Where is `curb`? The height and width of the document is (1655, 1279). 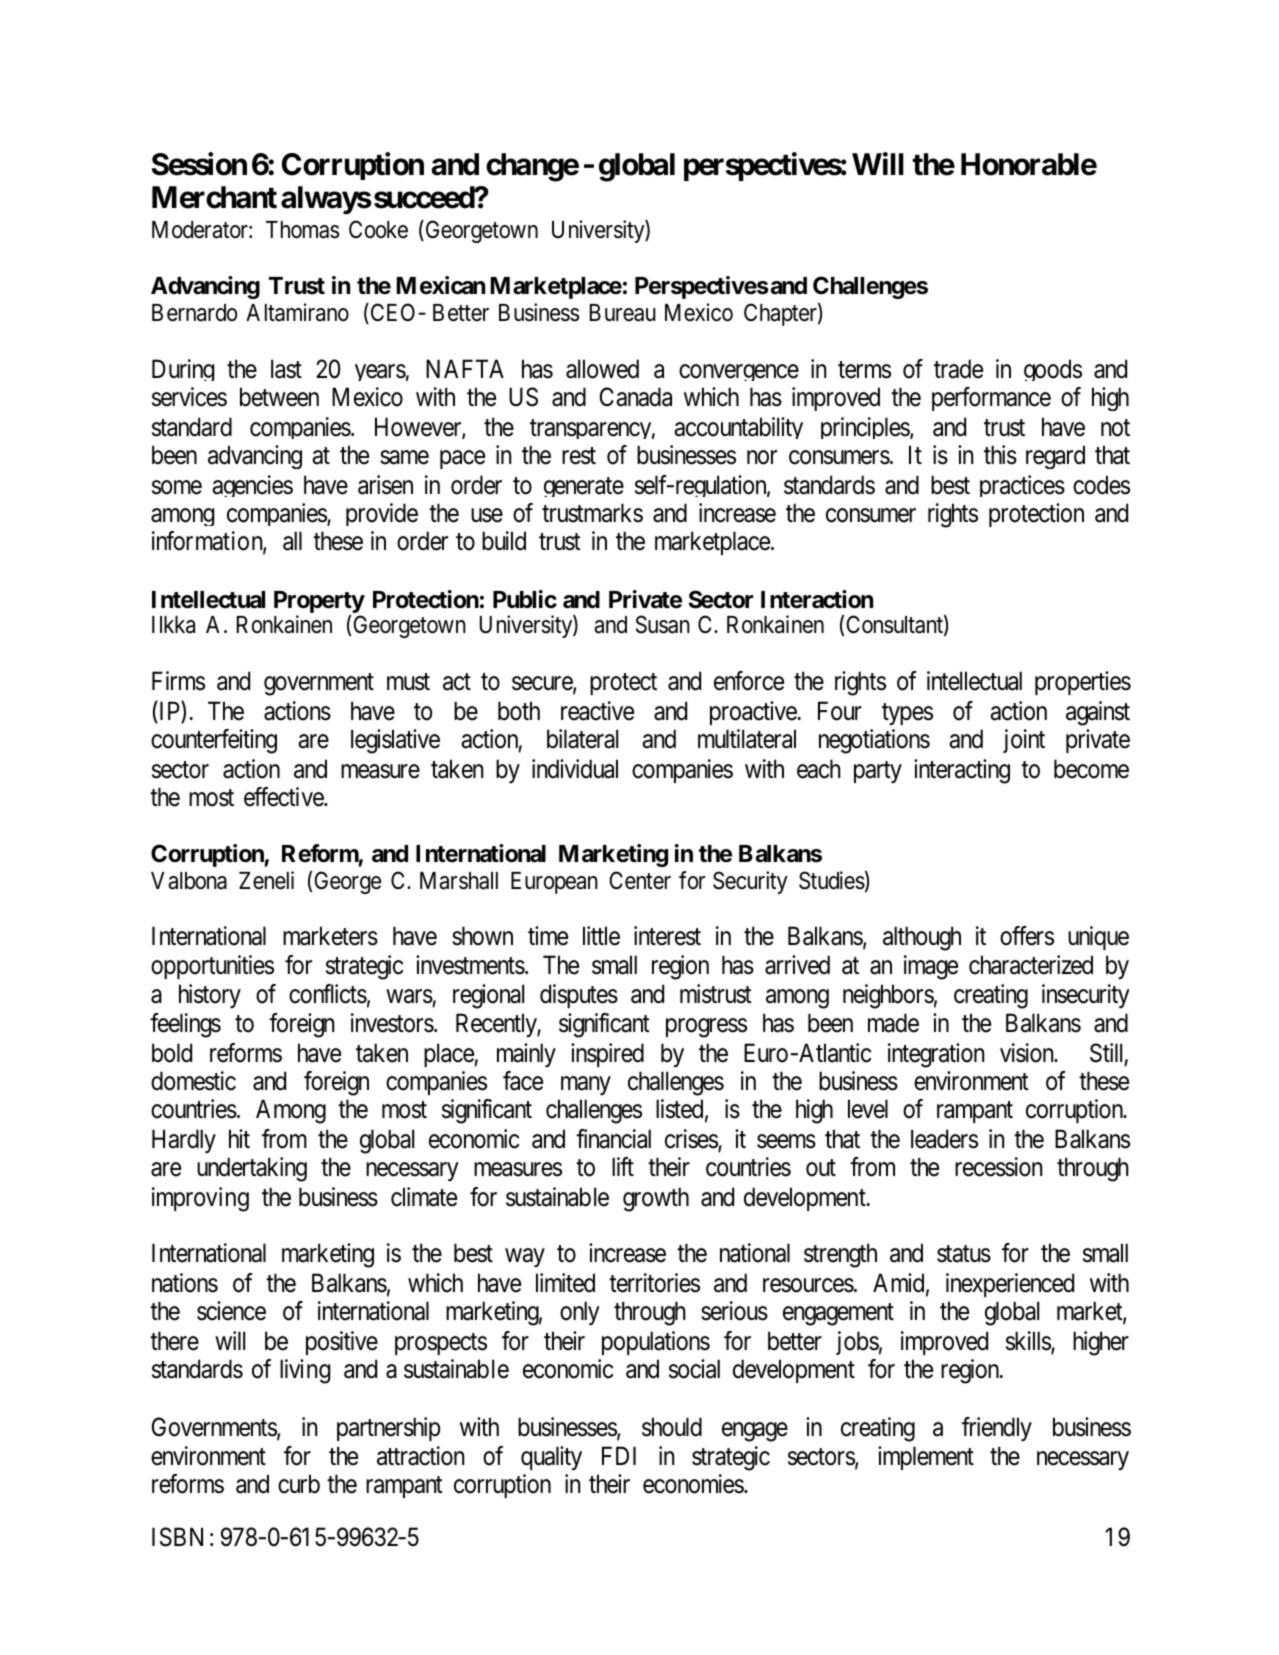 curb is located at coordinates (299, 1484).
